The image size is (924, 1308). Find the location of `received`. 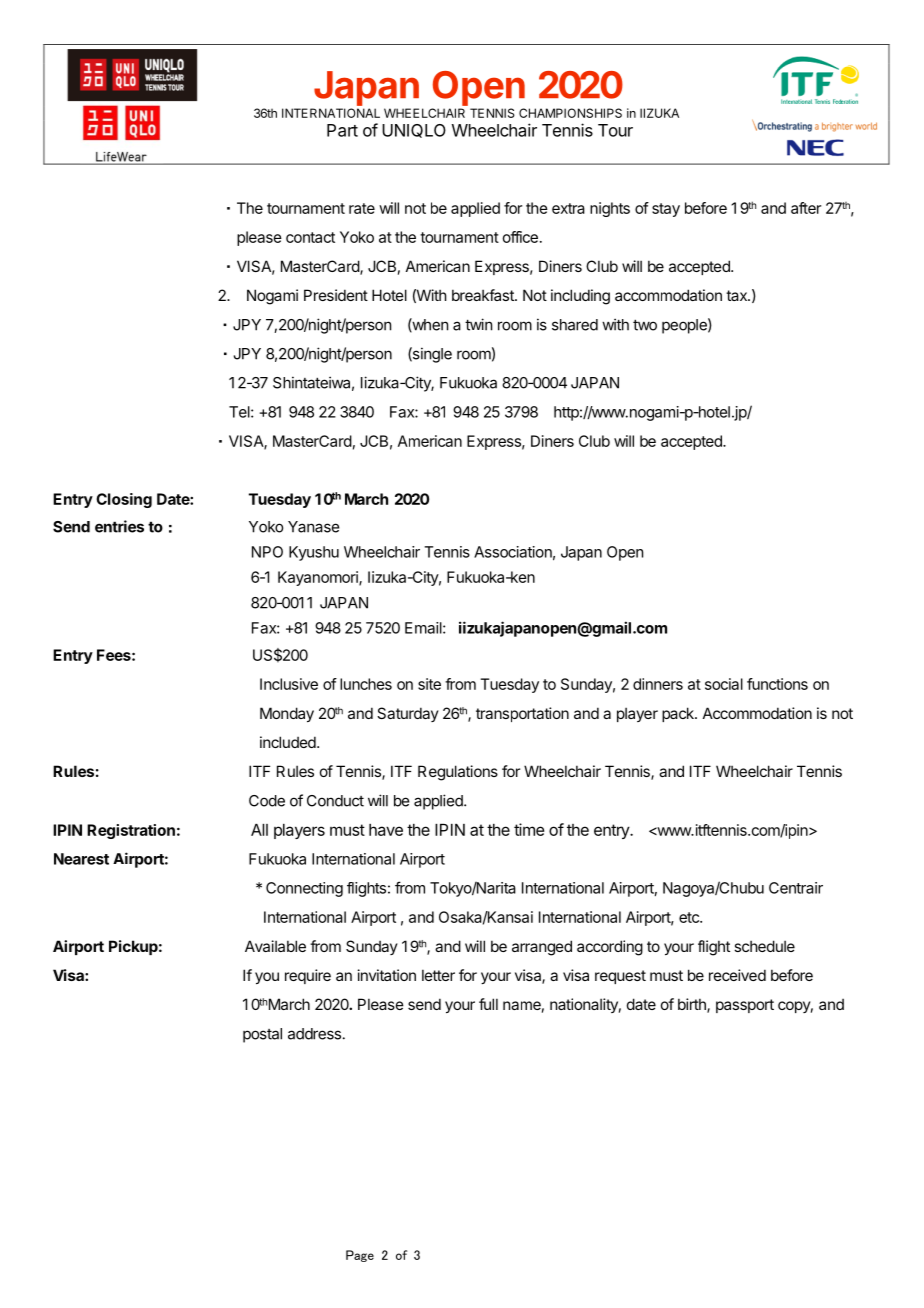

received is located at coordinates (737, 975).
